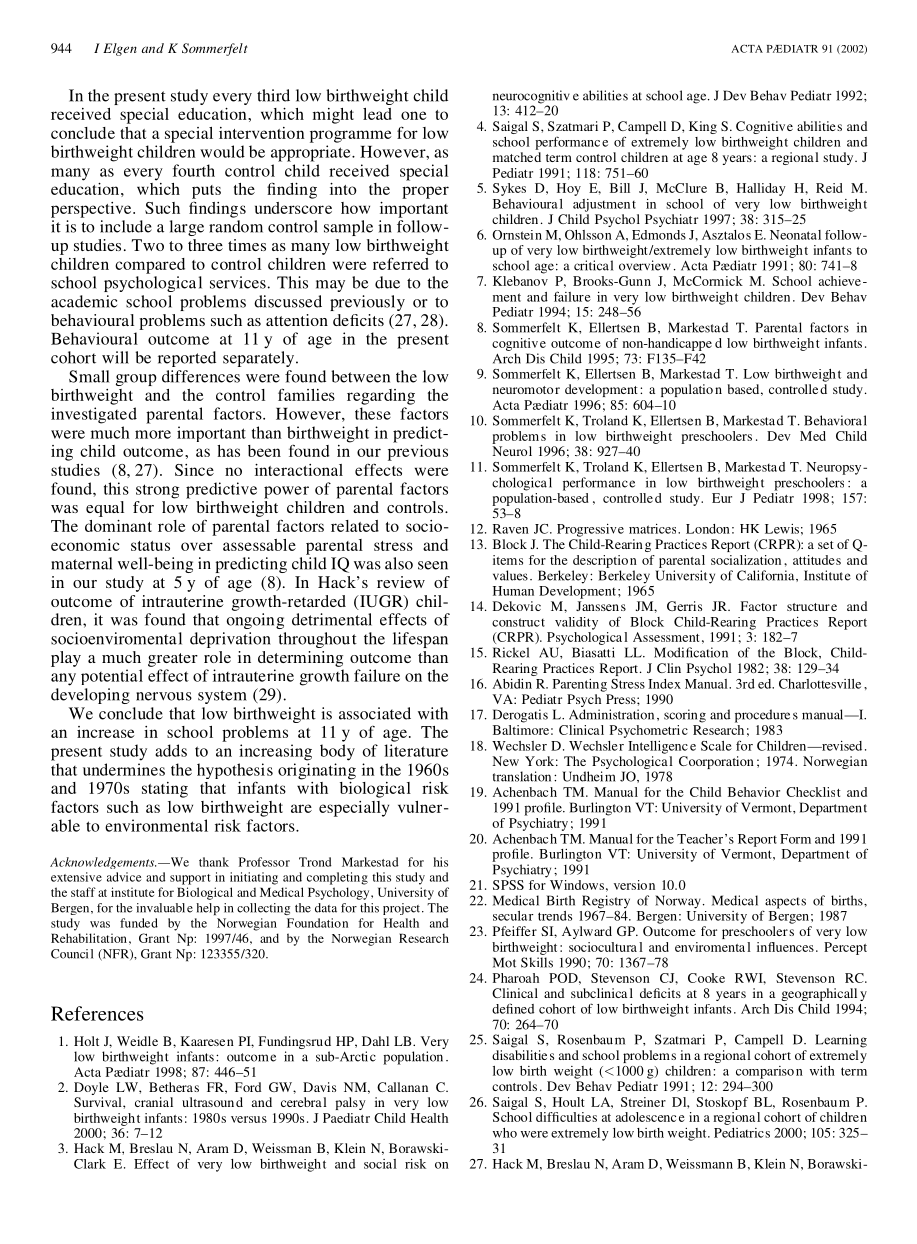 This screenshot has height=1244, width=917. I want to click on Scale, so click(716, 746).
